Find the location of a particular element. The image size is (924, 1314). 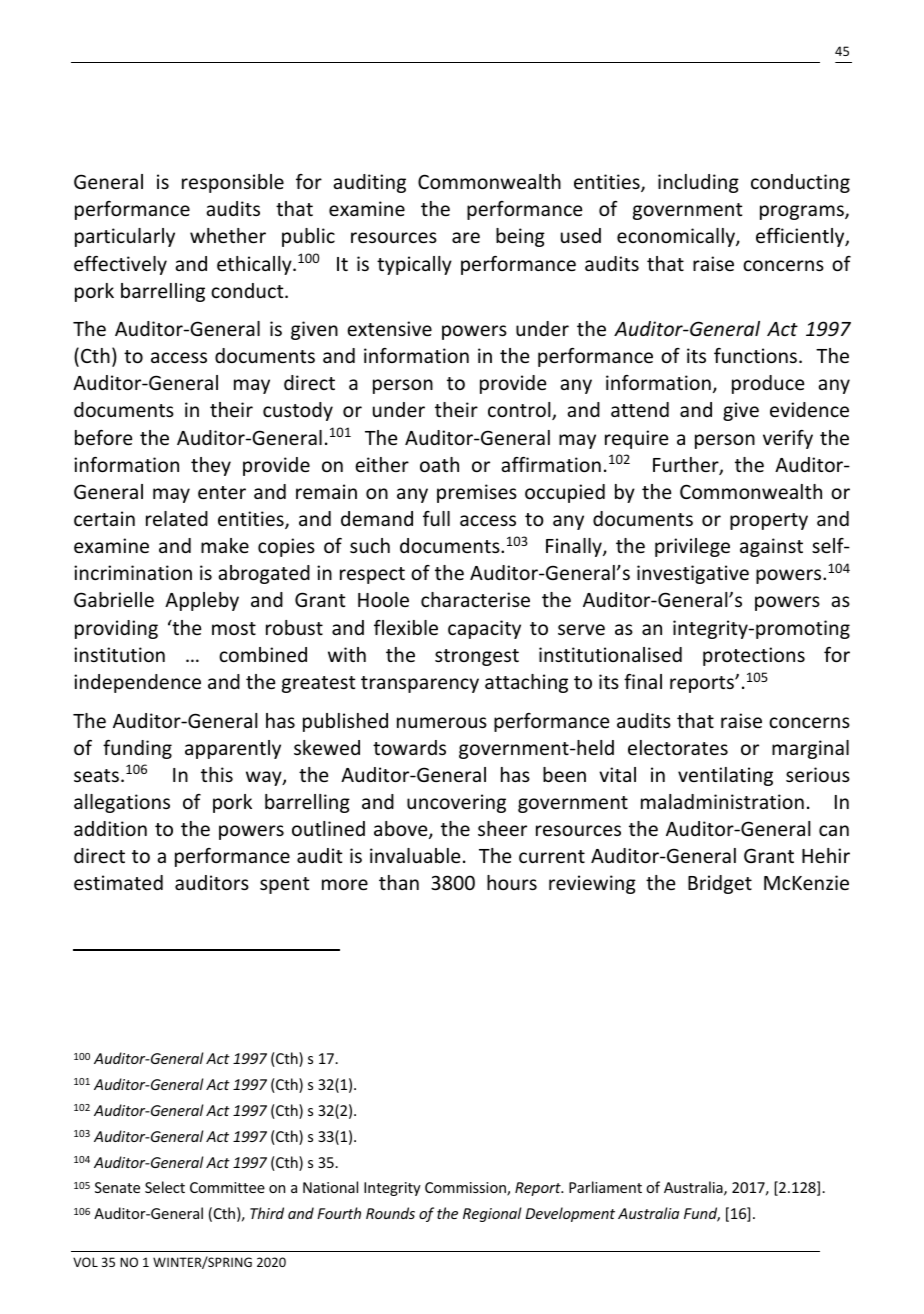

related is located at coordinates (177, 518).
